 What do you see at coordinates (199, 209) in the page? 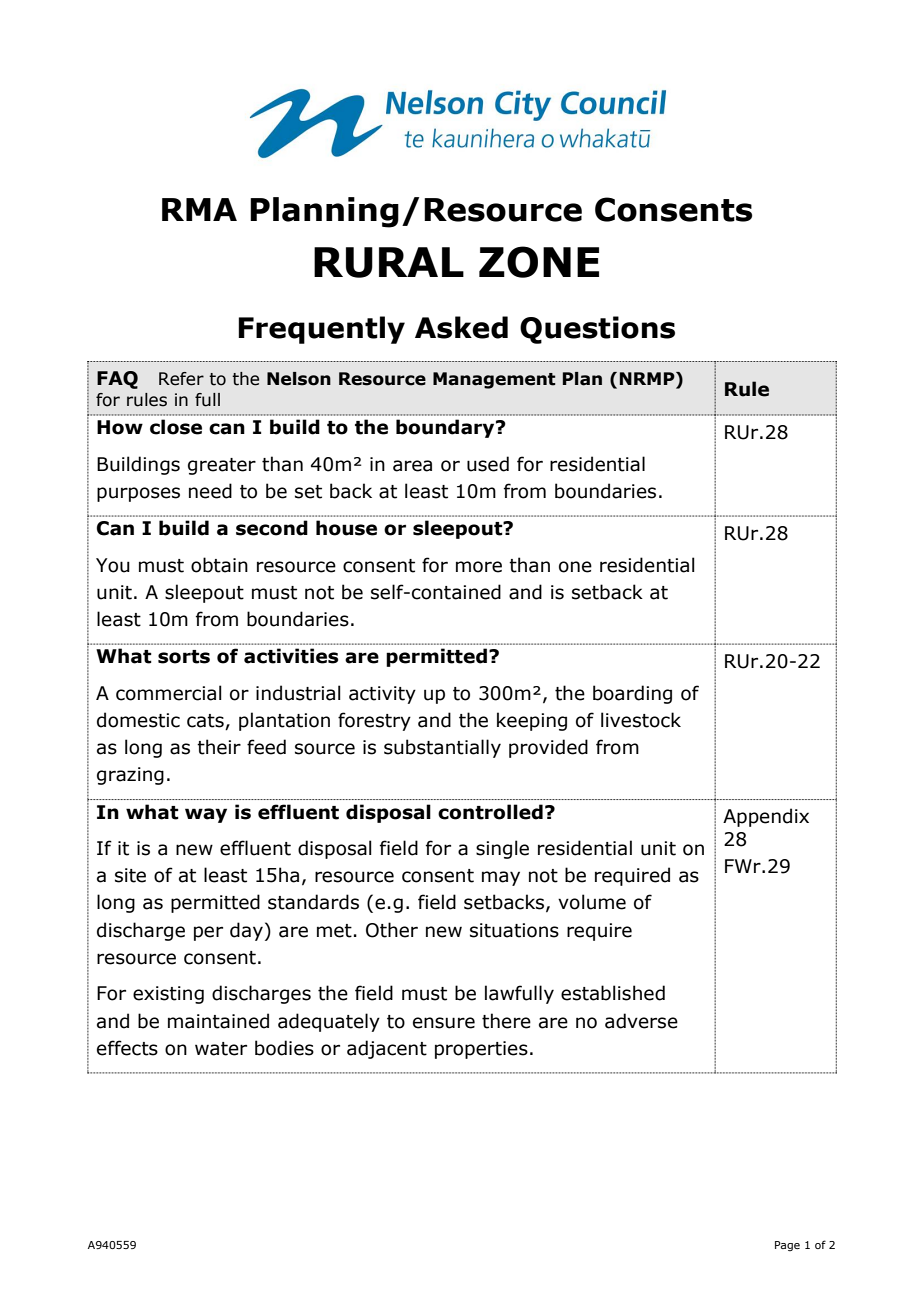
I see `RMA` at bounding box center [199, 209].
